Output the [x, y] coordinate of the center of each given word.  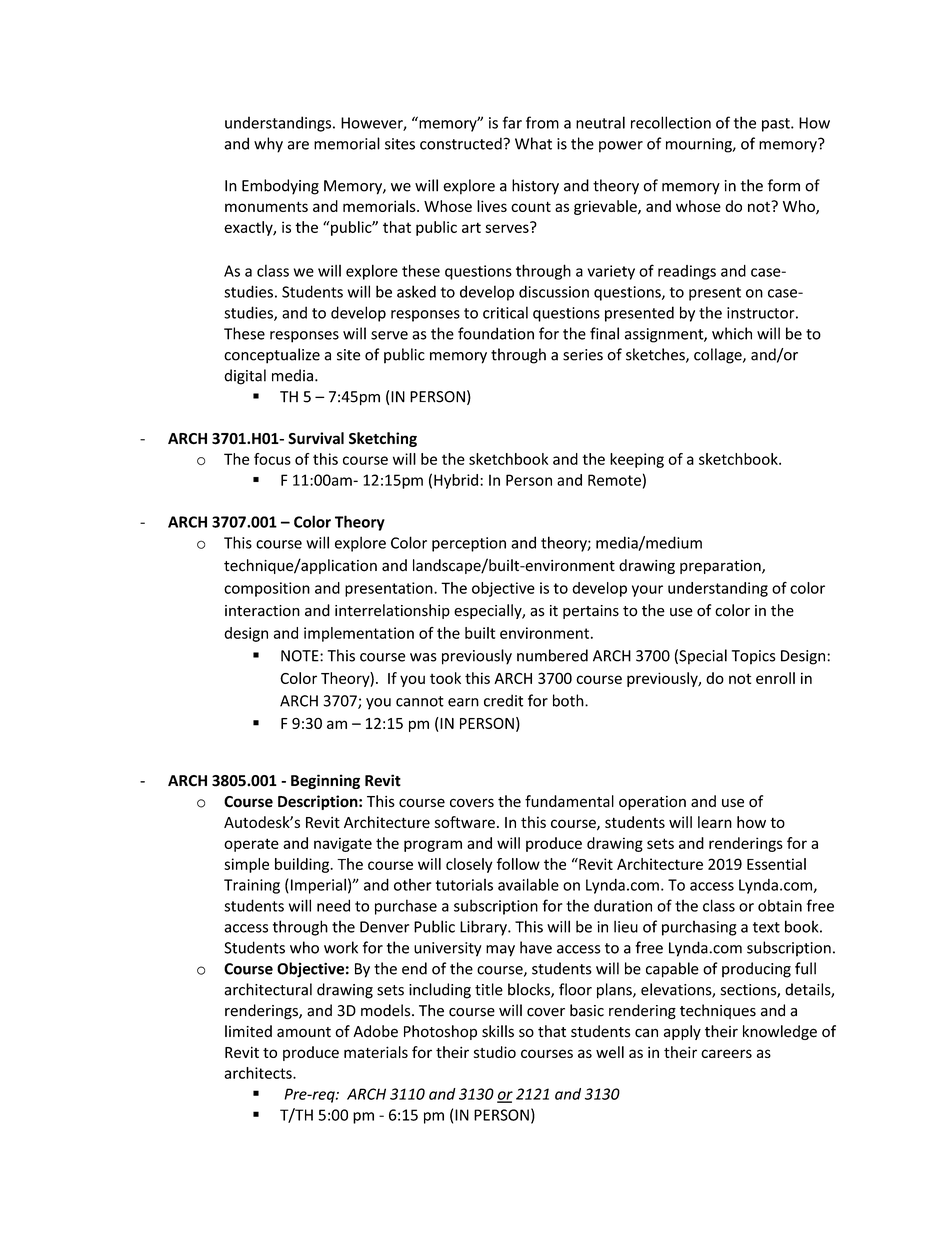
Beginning [325, 781]
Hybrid [456, 481]
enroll [775, 678]
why [268, 145]
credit [503, 700]
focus [272, 459]
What [533, 143]
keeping [637, 460]
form [784, 185]
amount [304, 1032]
